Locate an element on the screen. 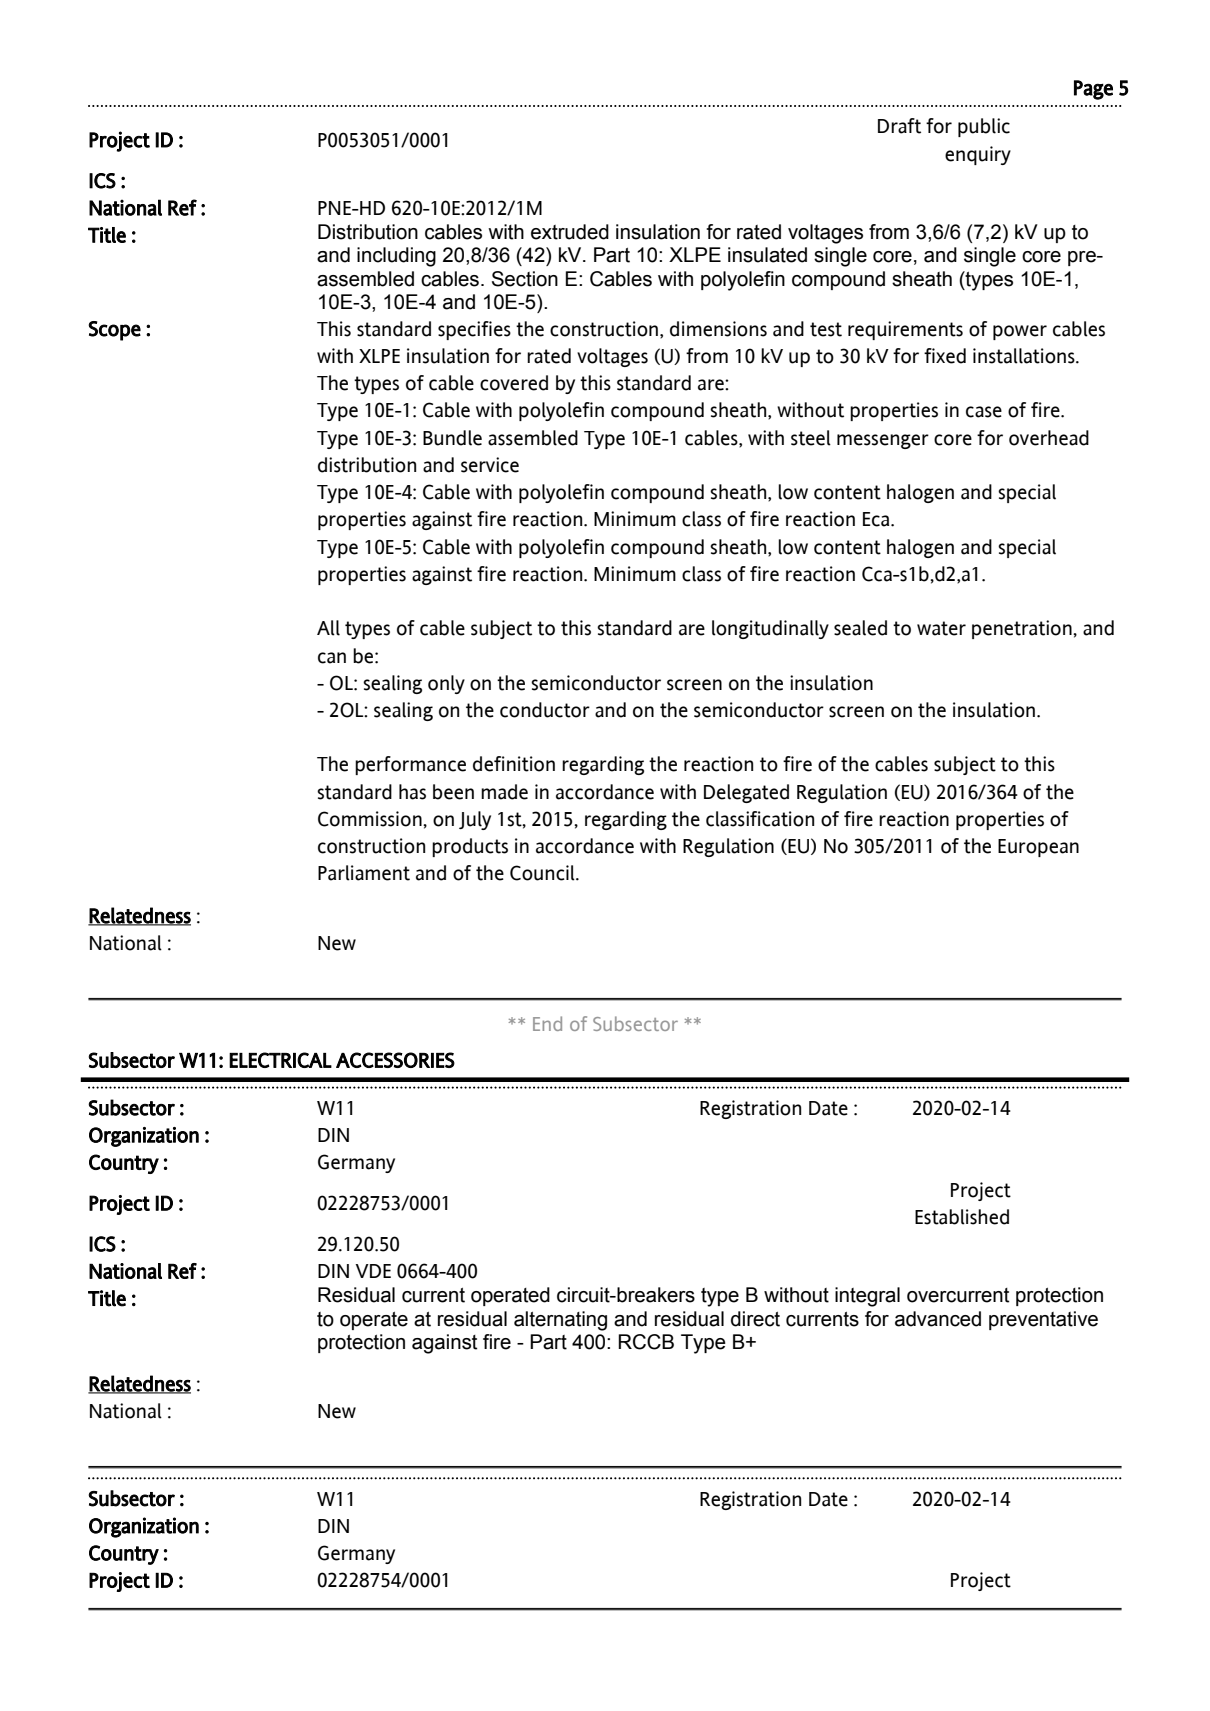 The width and height of the screenshot is (1210, 1711). case is located at coordinates (984, 412).
